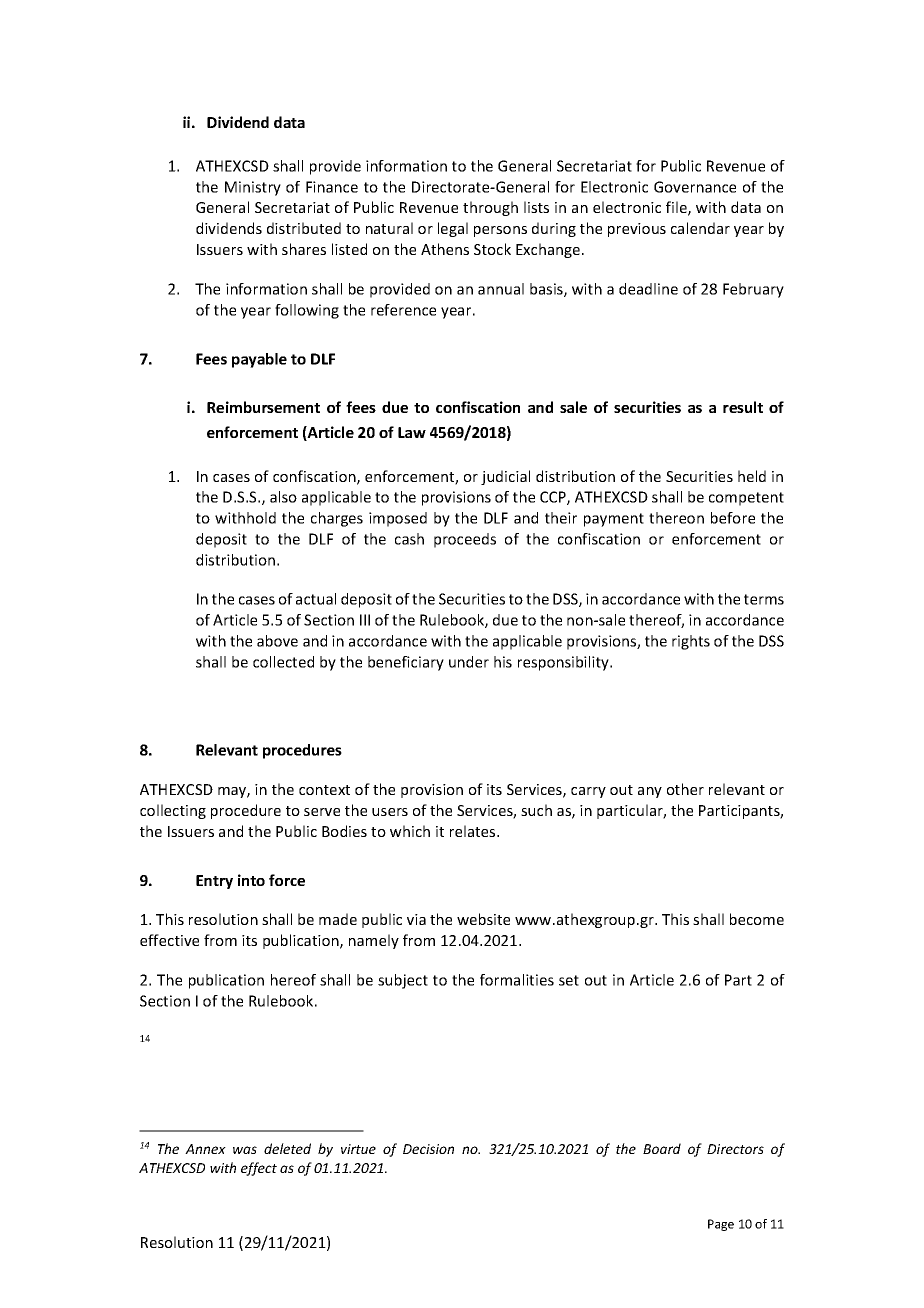  What do you see at coordinates (428, 1149) in the screenshot?
I see `Decision` at bounding box center [428, 1149].
